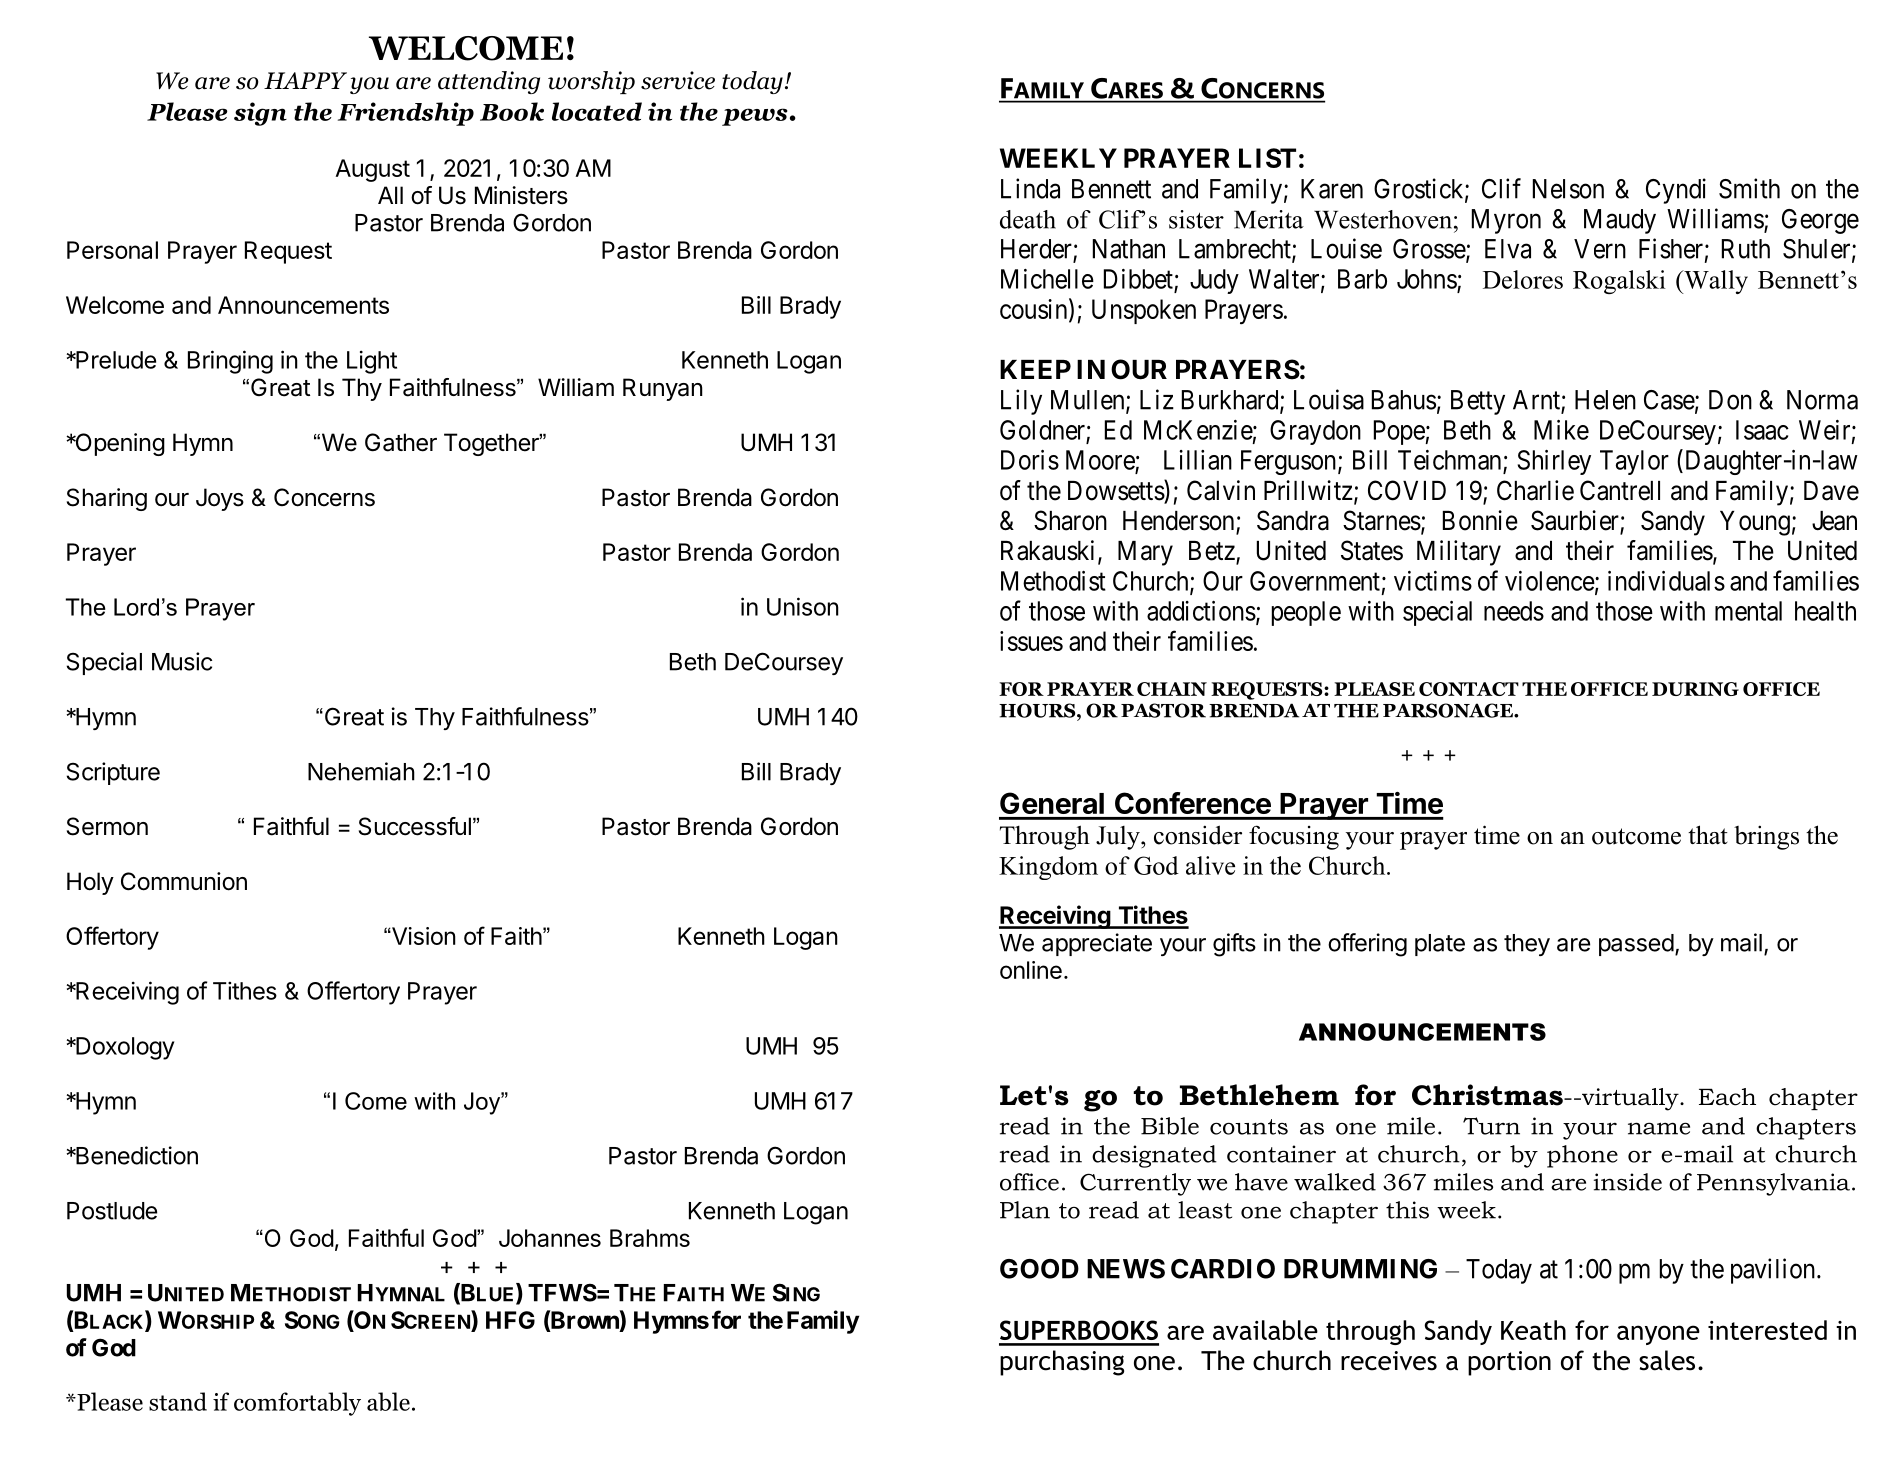  I want to click on Music, so click(182, 661).
